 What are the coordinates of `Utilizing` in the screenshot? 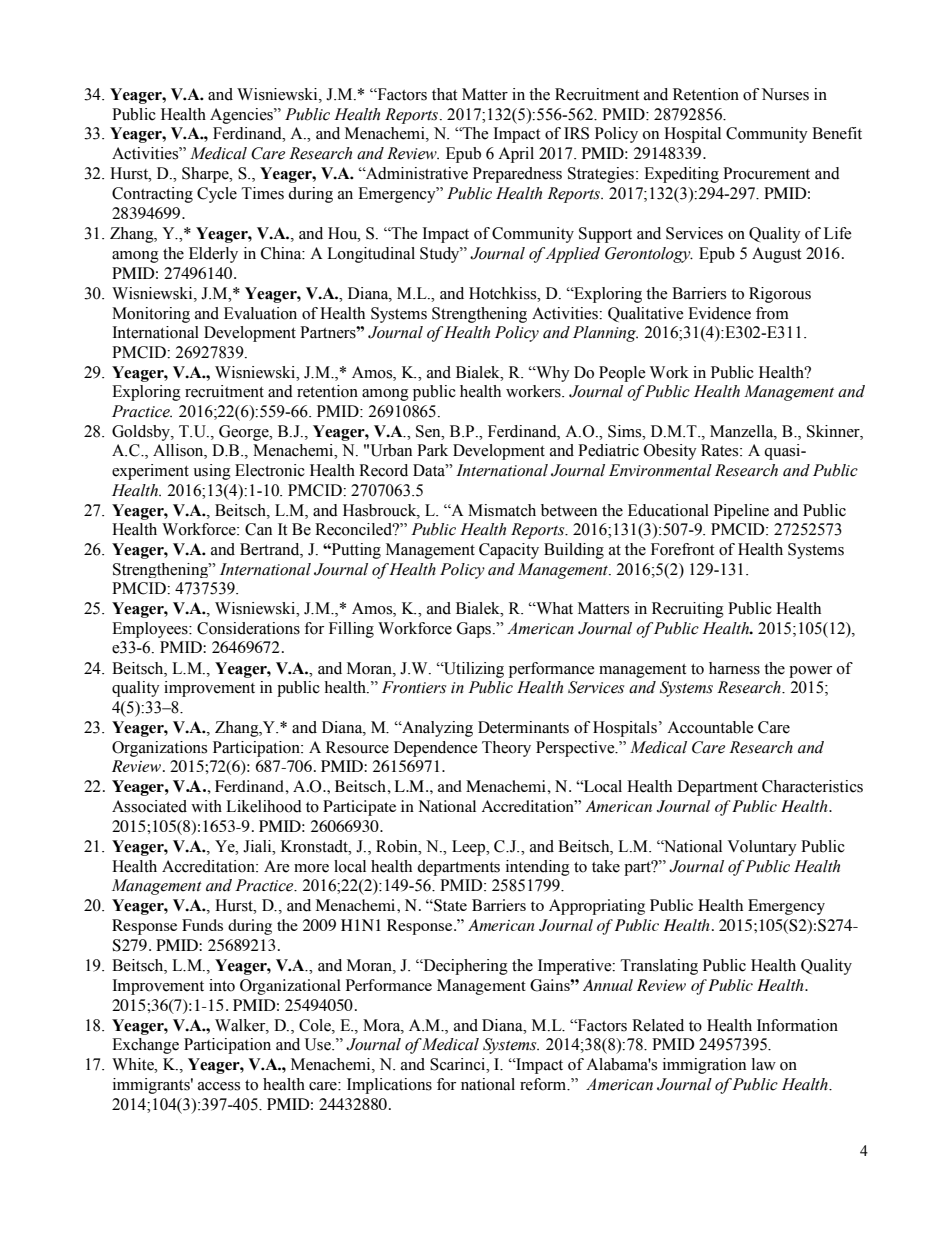 It's located at (473, 670).
